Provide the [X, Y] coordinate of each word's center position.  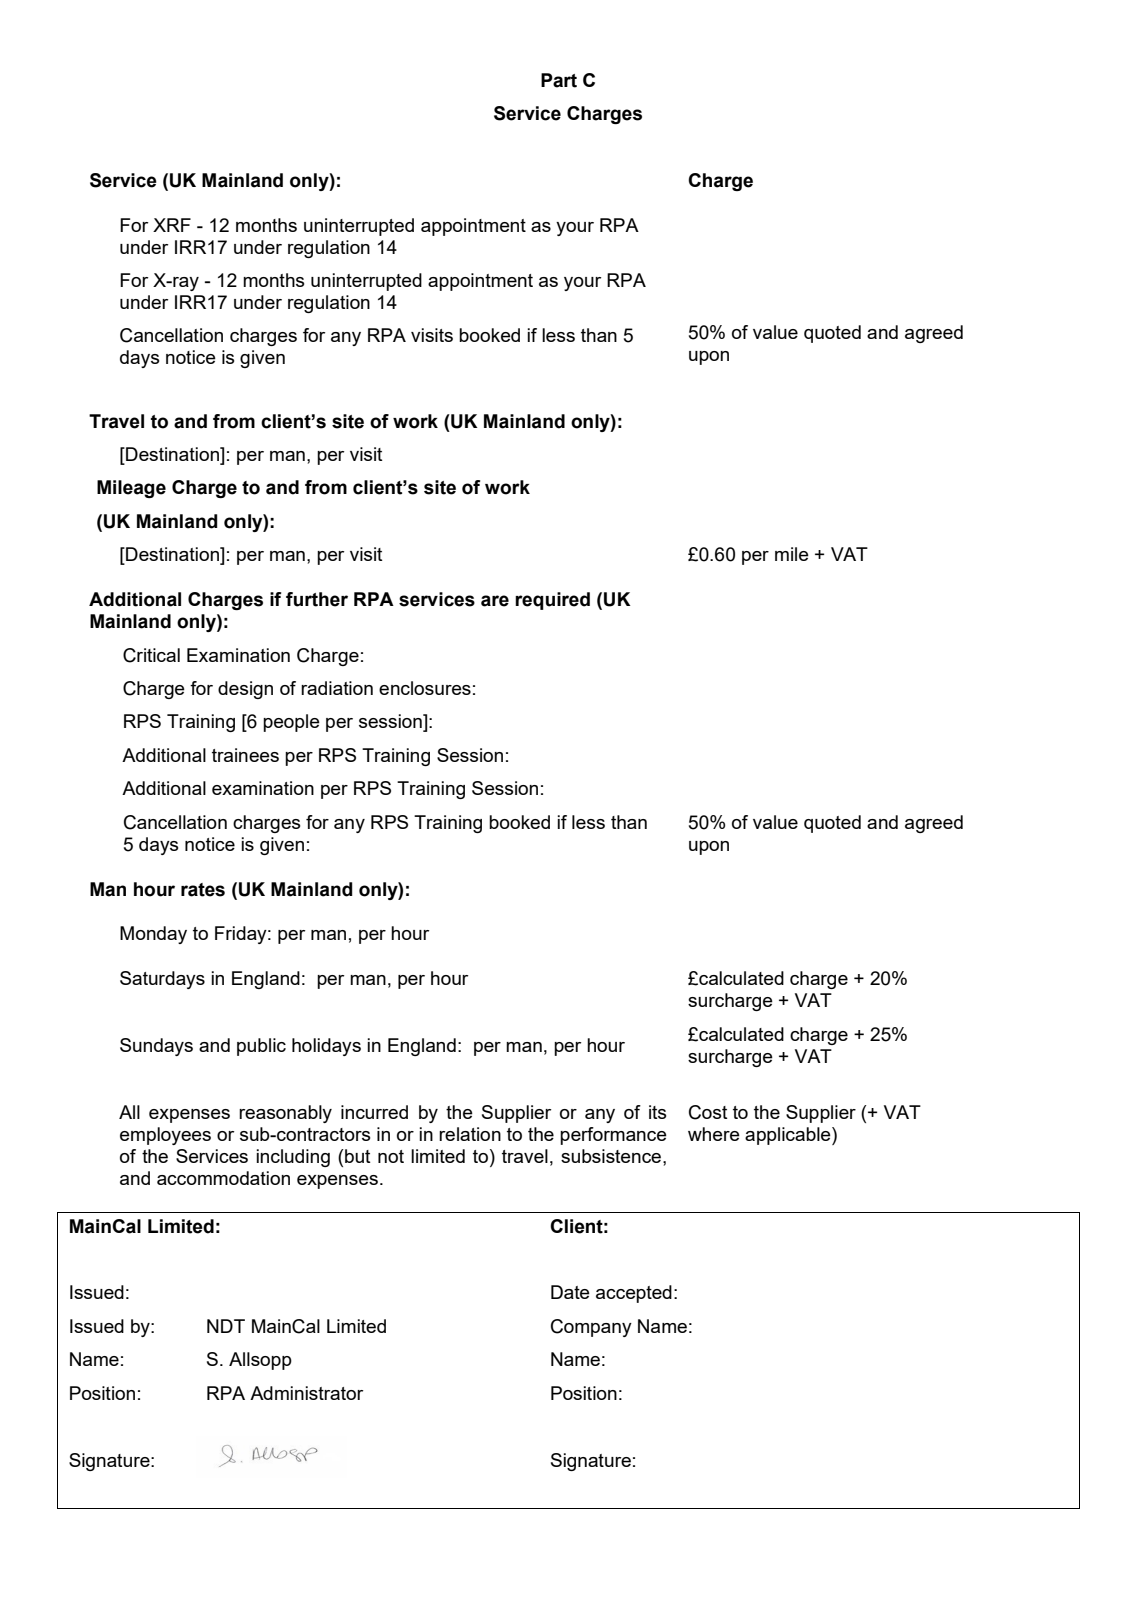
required [552, 601]
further [317, 599]
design [245, 690]
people [291, 723]
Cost [708, 1112]
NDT [226, 1326]
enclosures [425, 688]
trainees [245, 755]
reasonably [285, 1114]
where [714, 1134]
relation [470, 1134]
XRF [172, 225]
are [495, 601]
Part [559, 80]
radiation [337, 688]
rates [203, 890]
